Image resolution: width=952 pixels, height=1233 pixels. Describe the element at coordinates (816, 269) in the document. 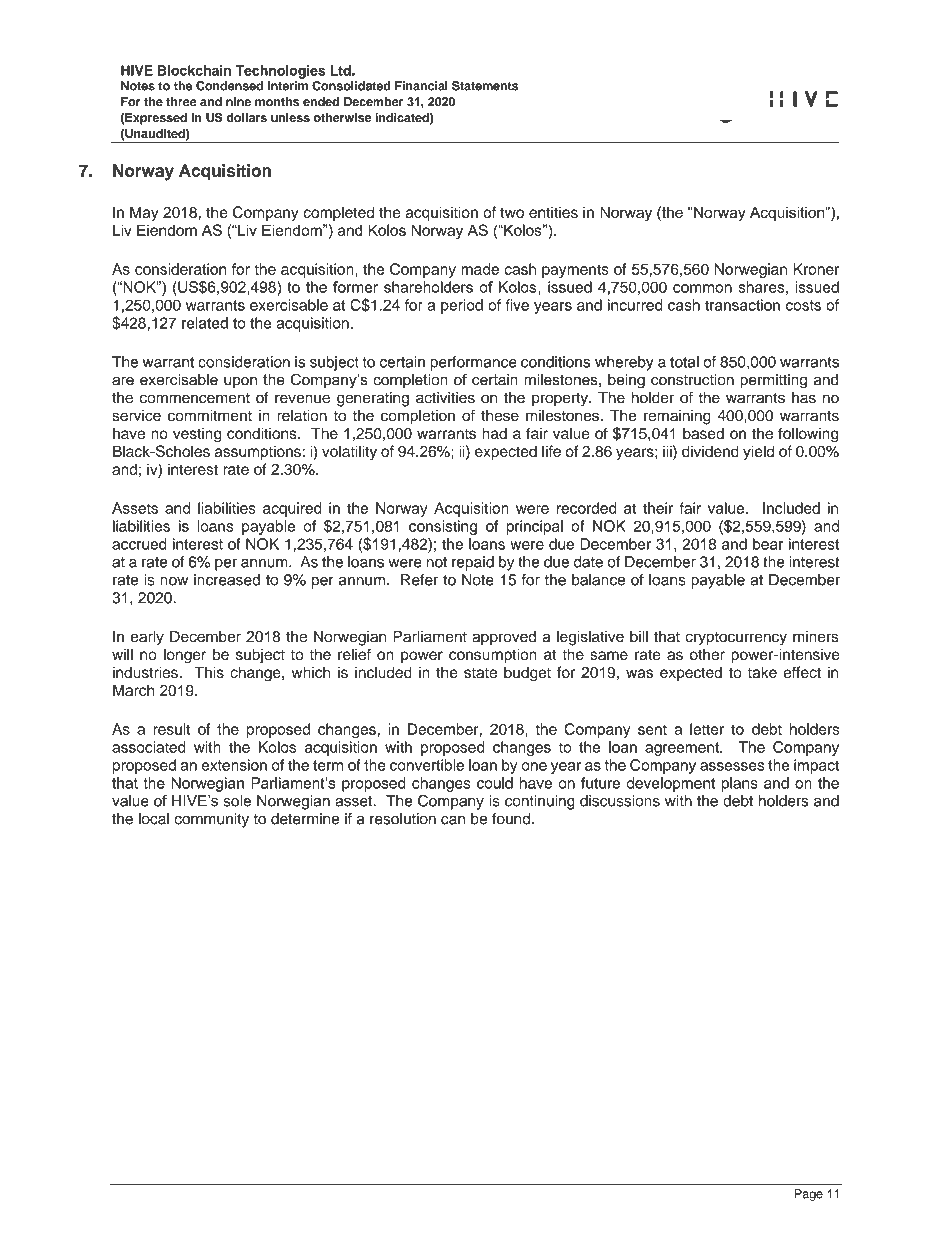

I see `Kroner` at that location.
